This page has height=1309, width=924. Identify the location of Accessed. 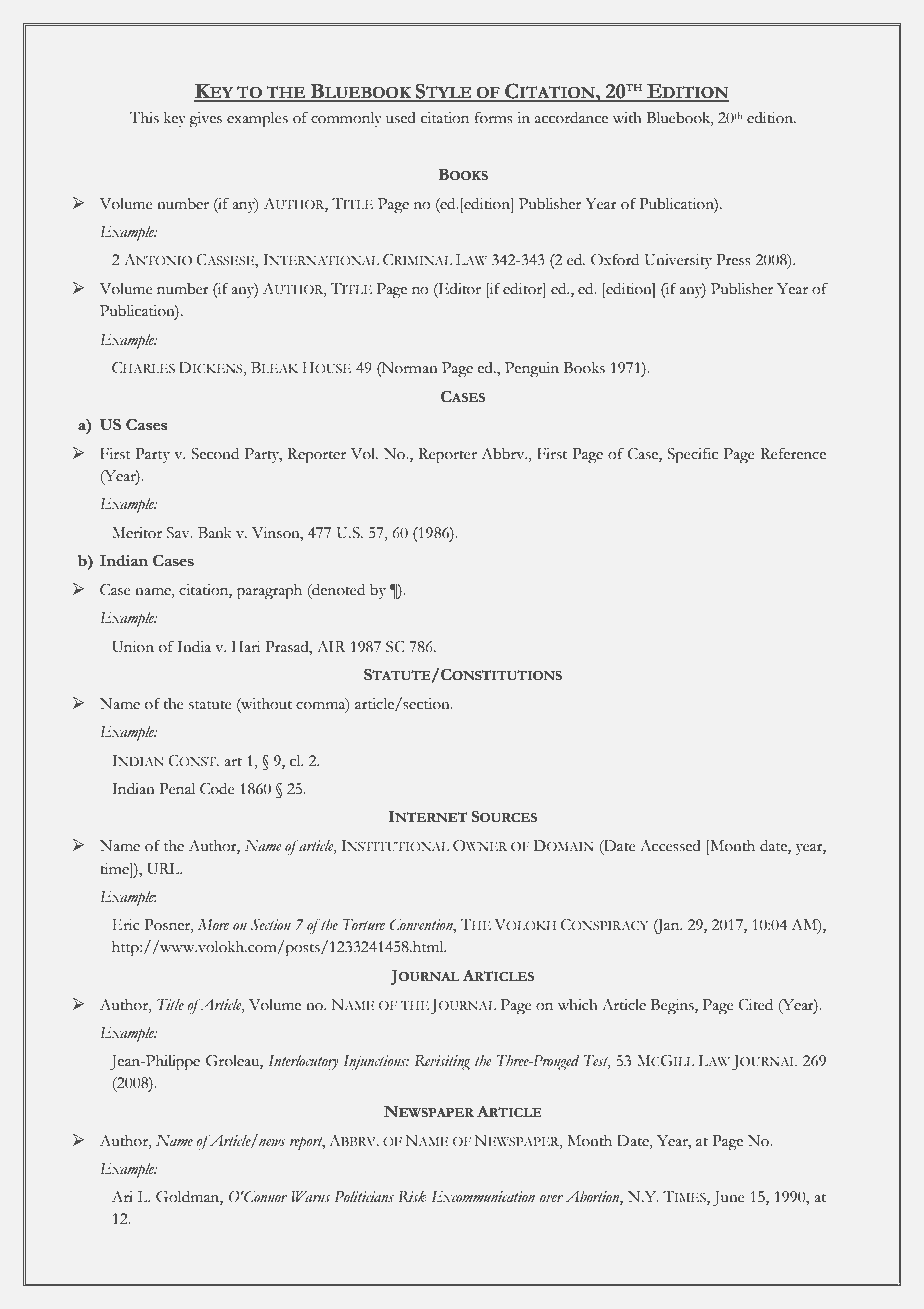
(670, 846).
